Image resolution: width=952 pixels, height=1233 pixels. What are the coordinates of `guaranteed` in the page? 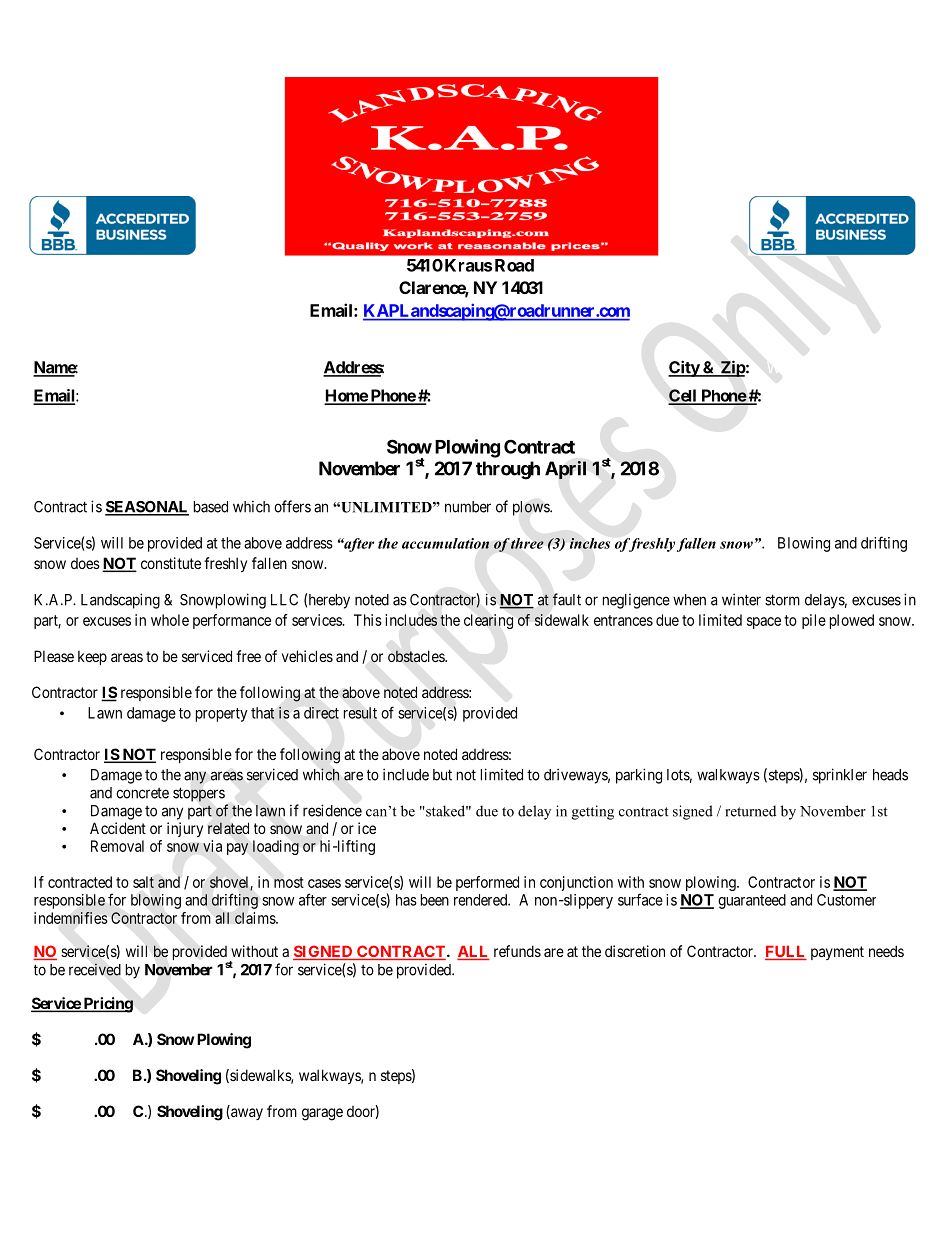 It's located at (752, 901).
